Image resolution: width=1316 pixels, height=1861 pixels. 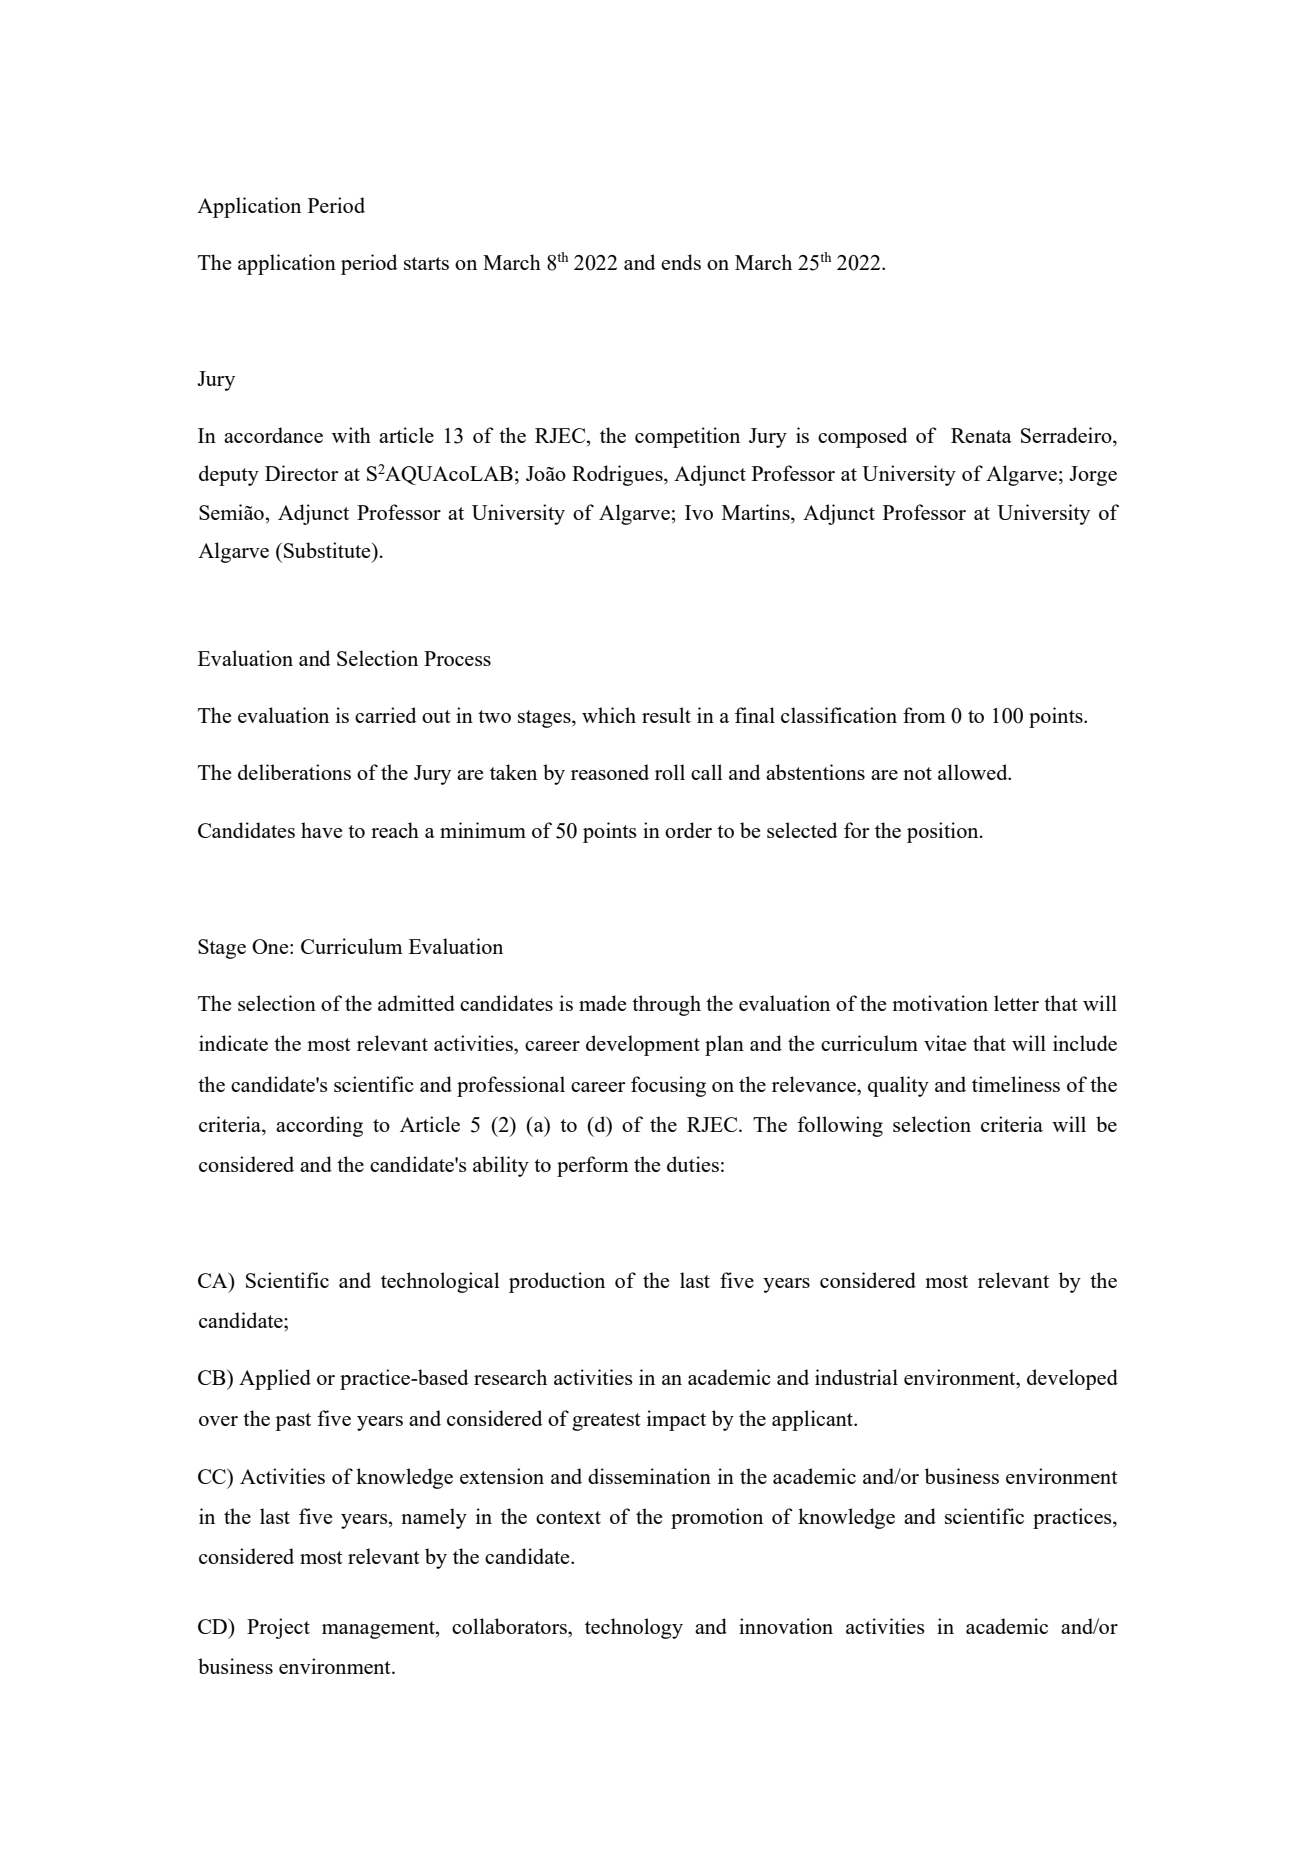 I want to click on Substitute, so click(x=328, y=550).
